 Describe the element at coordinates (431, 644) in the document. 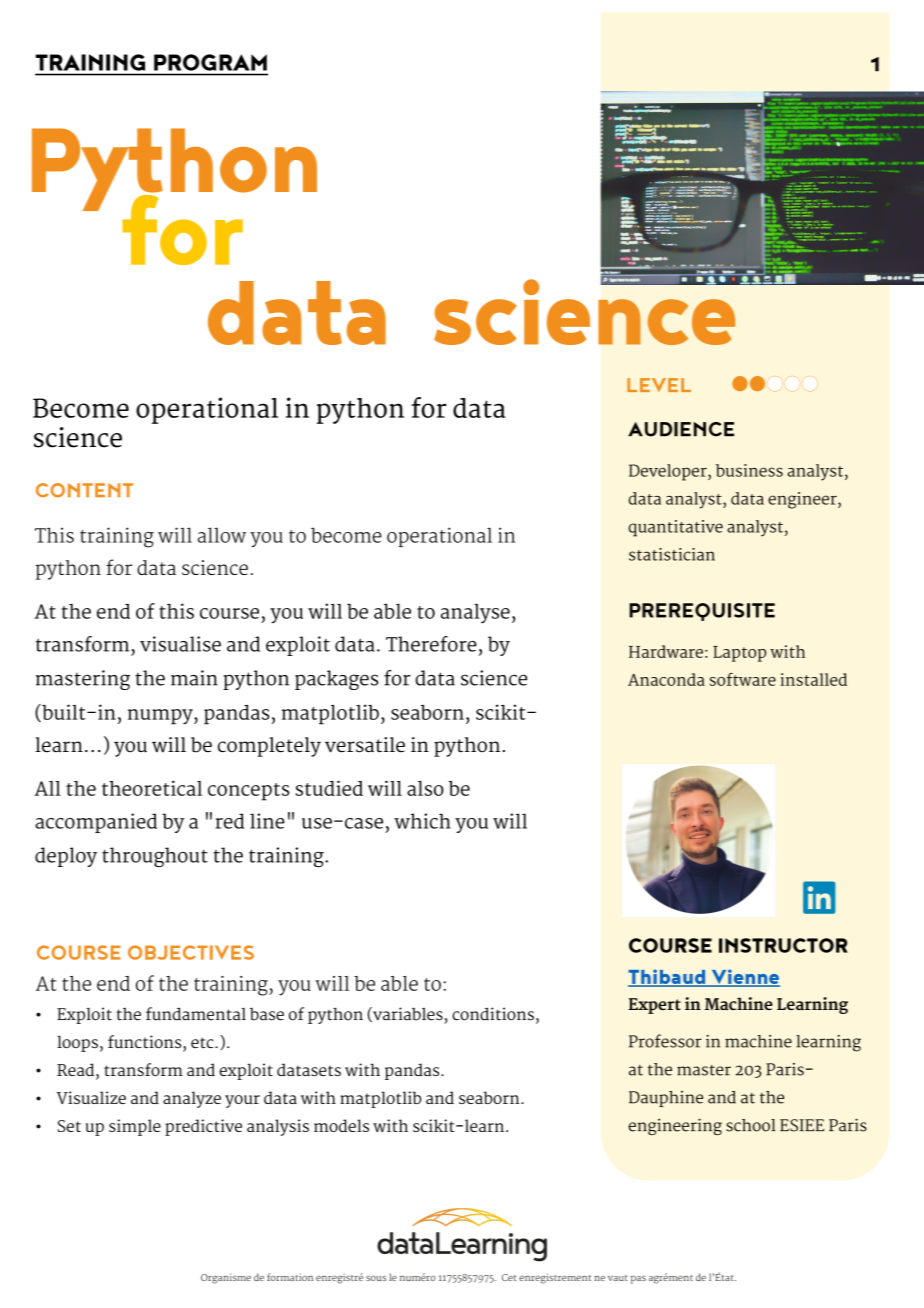

I see `Therefore` at that location.
